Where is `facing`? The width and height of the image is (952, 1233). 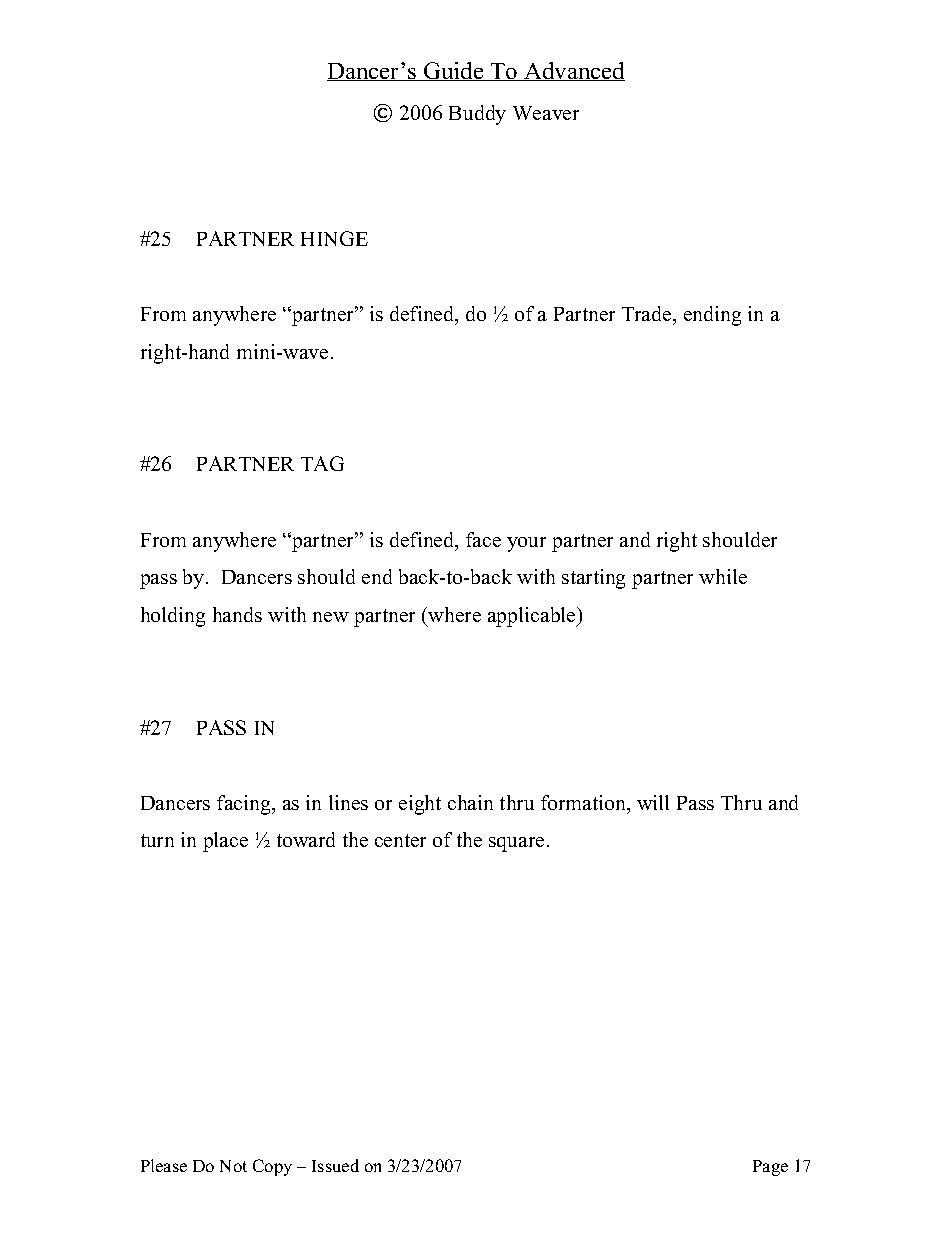 facing is located at coordinates (245, 805).
